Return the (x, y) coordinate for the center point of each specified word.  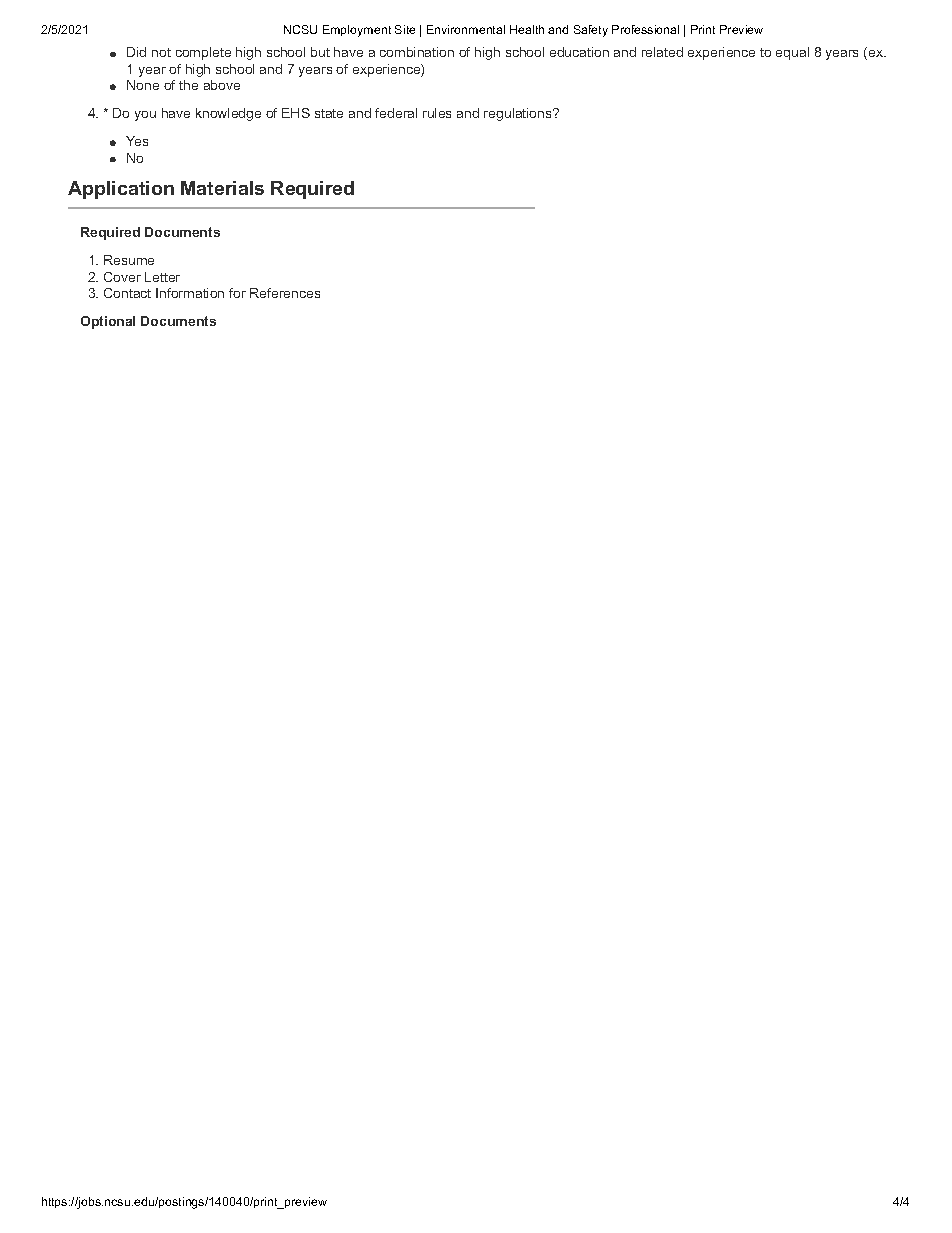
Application (121, 190)
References (285, 293)
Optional (108, 322)
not (161, 52)
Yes (137, 141)
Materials (222, 188)
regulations (519, 114)
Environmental (466, 29)
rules (437, 113)
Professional (645, 29)
